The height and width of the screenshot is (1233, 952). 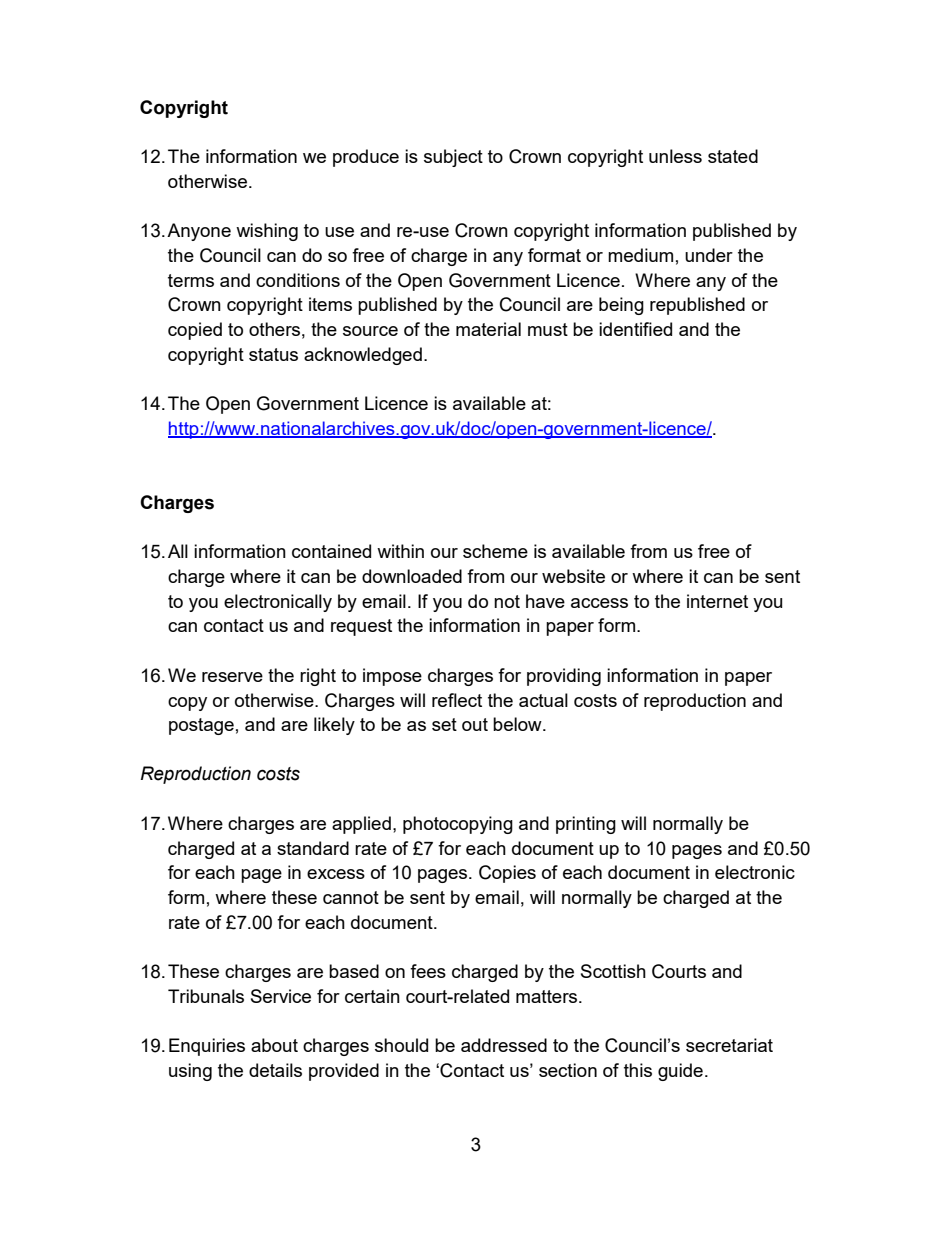 I want to click on wishing, so click(x=267, y=232).
